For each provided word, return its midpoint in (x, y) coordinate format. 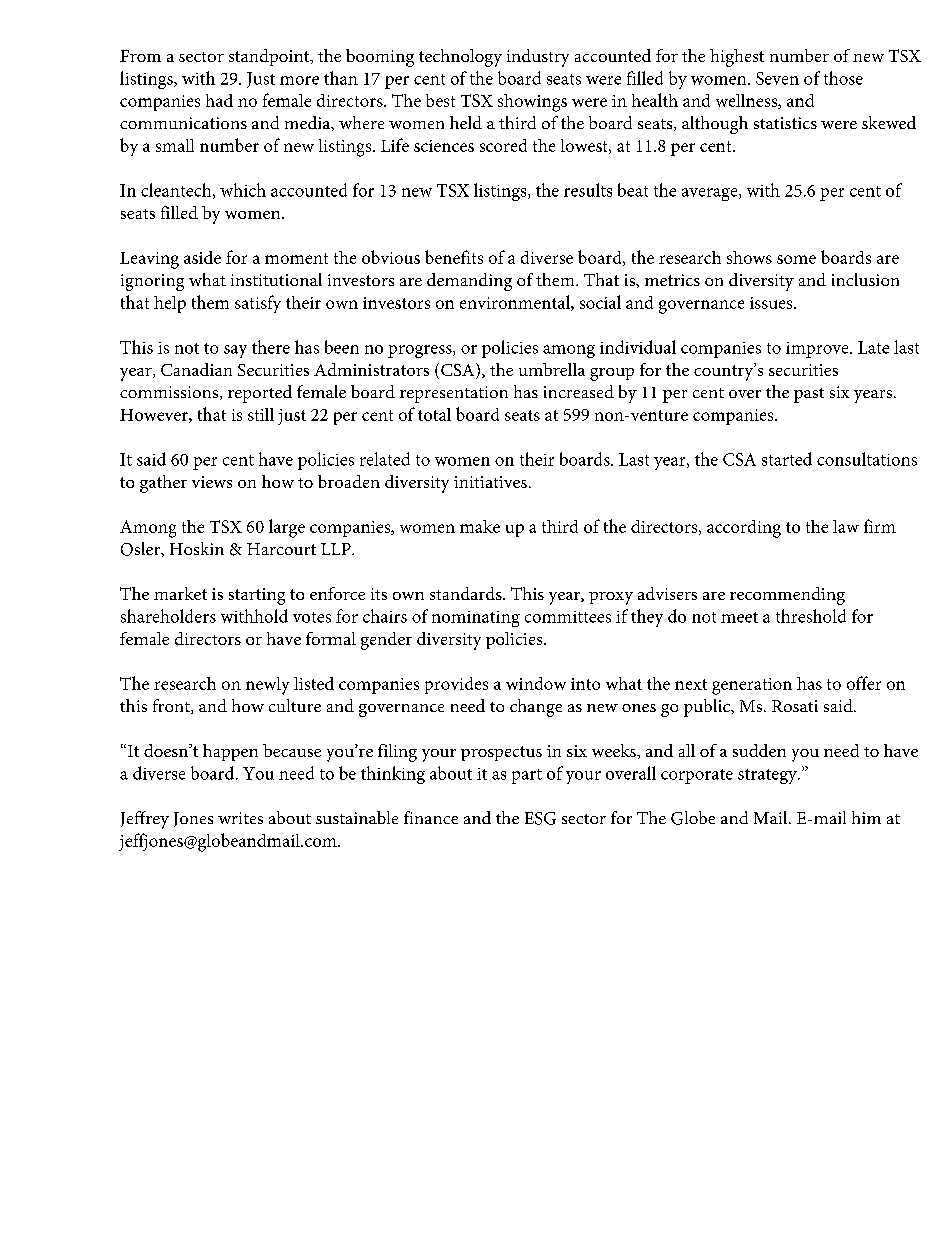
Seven (777, 78)
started (787, 459)
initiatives (490, 482)
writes (240, 818)
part (527, 776)
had (219, 100)
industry (538, 58)
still (261, 414)
